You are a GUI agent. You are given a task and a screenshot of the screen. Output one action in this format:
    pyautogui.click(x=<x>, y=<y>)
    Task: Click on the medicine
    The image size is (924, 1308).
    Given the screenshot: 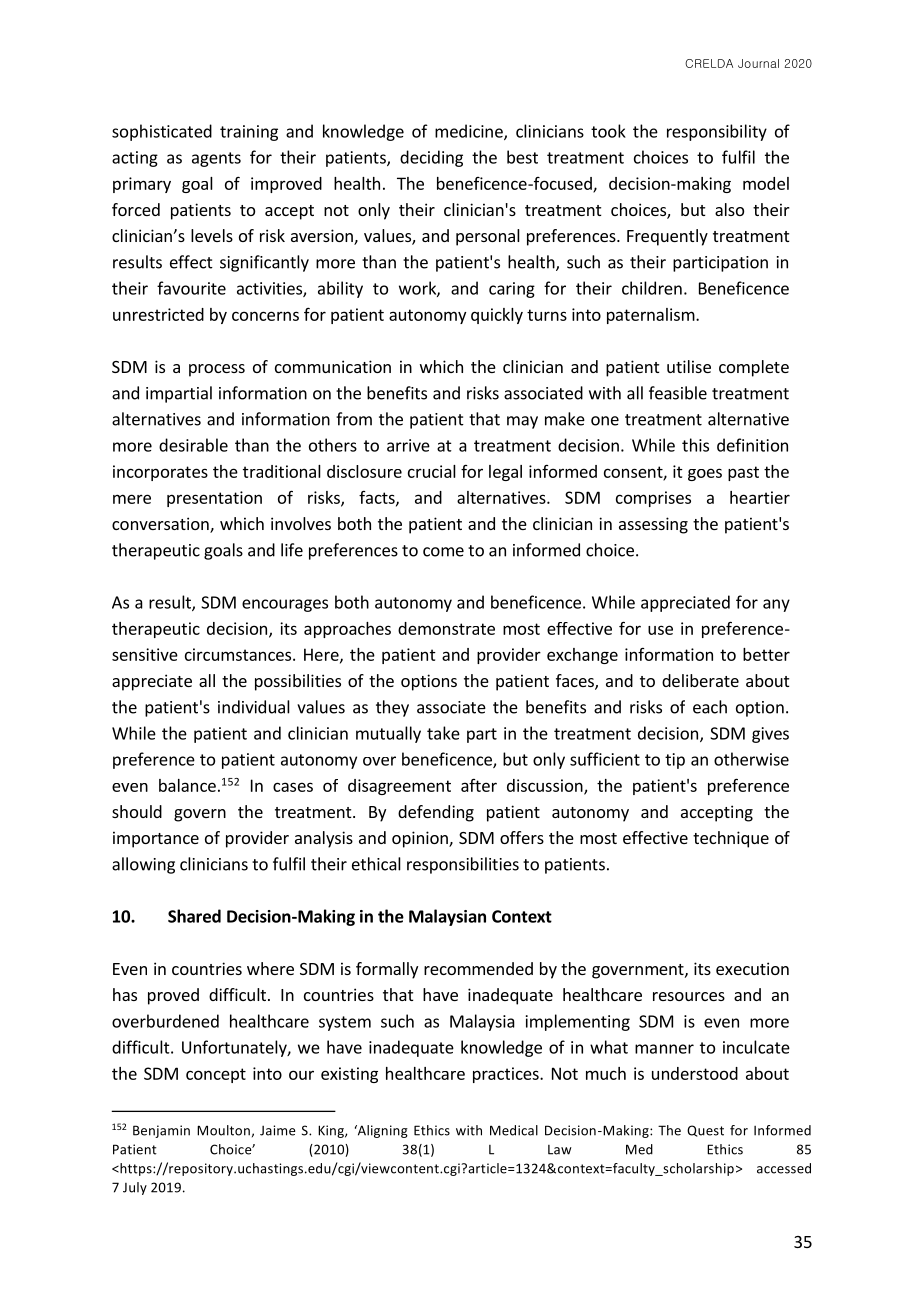 What is the action you would take?
    pyautogui.click(x=470, y=132)
